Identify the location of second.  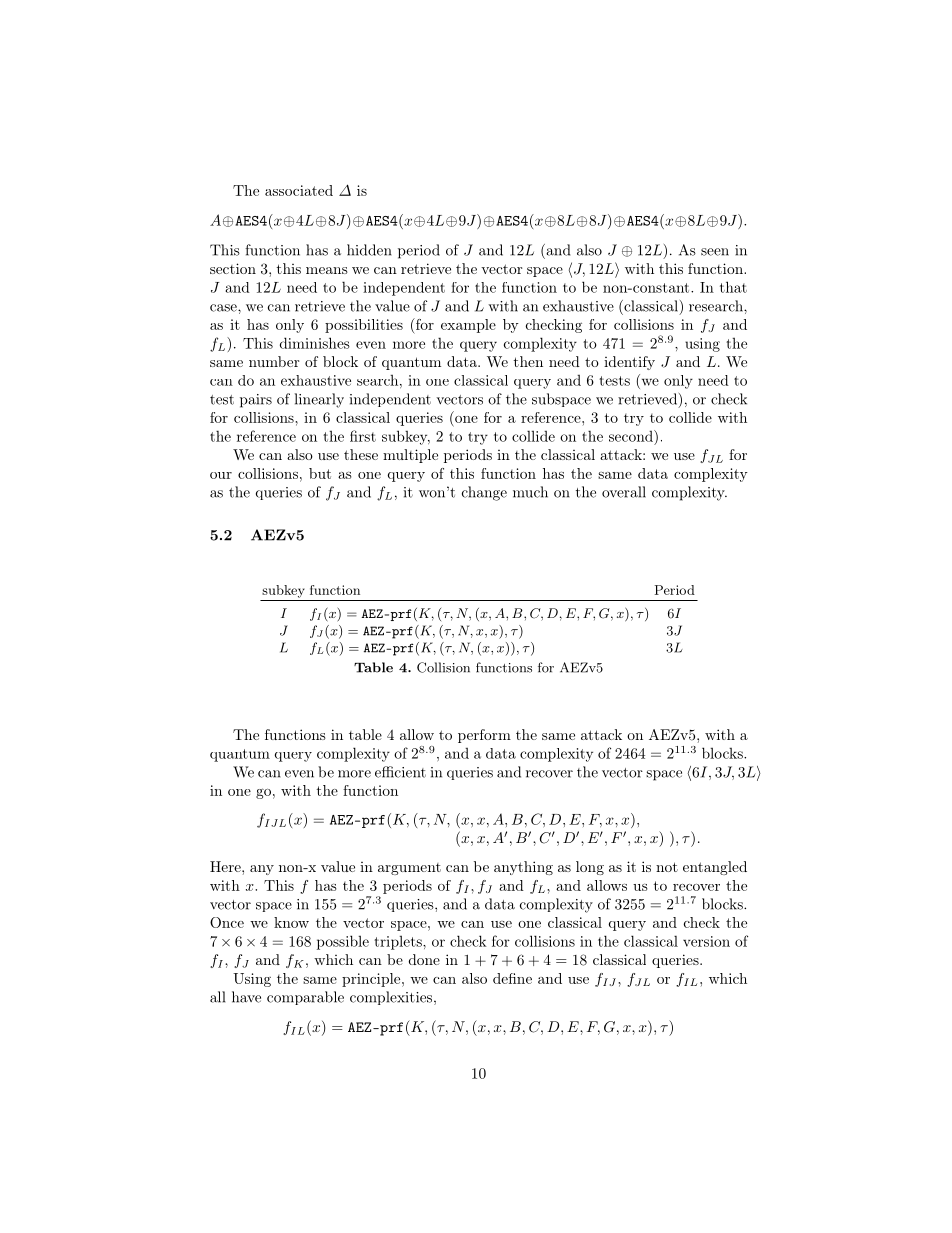
(632, 436).
